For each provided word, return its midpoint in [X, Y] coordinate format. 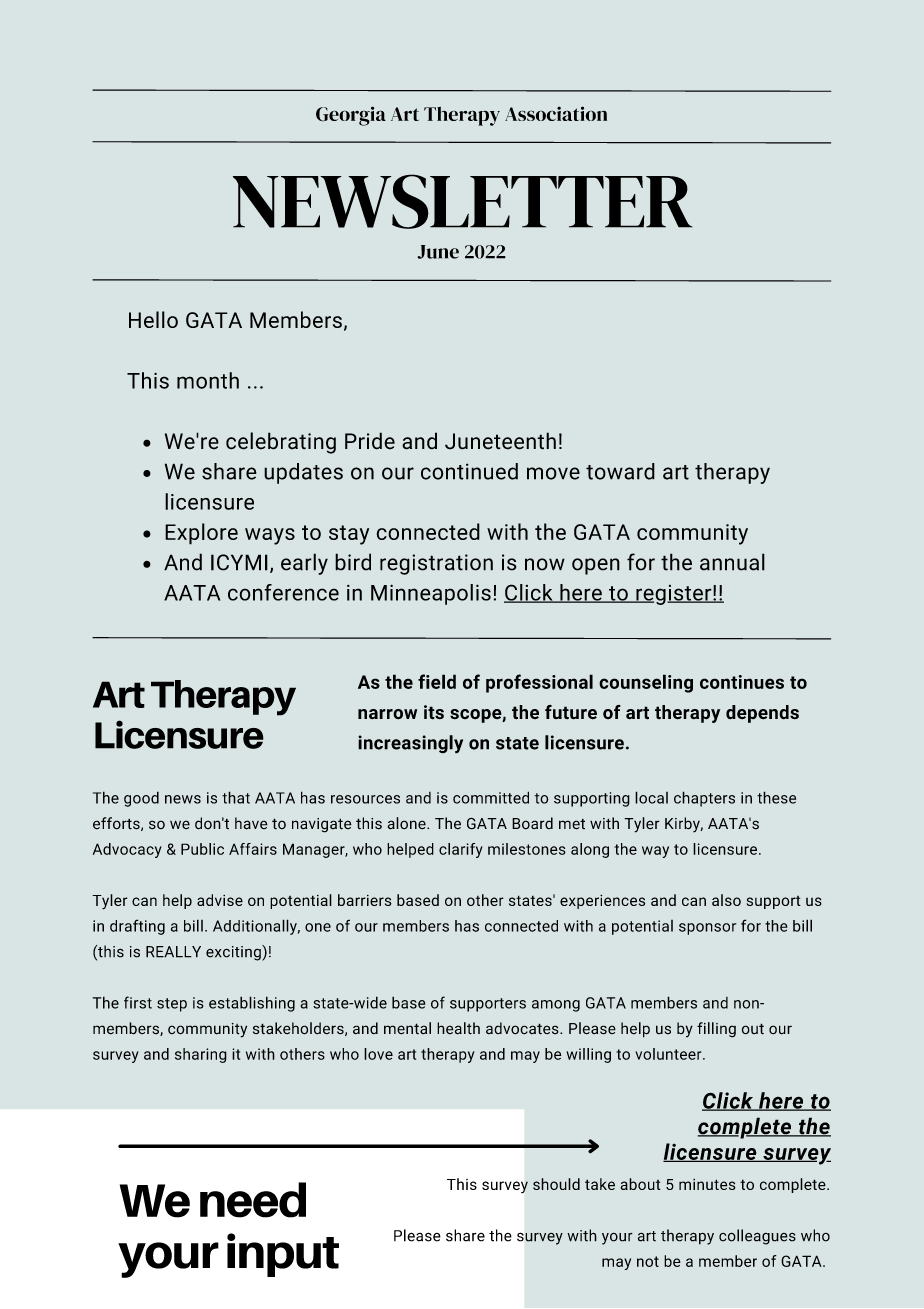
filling [716, 1030]
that [236, 797]
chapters [704, 799]
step [172, 1005]
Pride [370, 441]
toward [620, 471]
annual [732, 562]
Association [556, 113]
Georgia [351, 116]
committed [491, 797]
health [458, 1028]
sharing [201, 1055]
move [553, 473]
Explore [201, 534]
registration [436, 564]
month [208, 380]
